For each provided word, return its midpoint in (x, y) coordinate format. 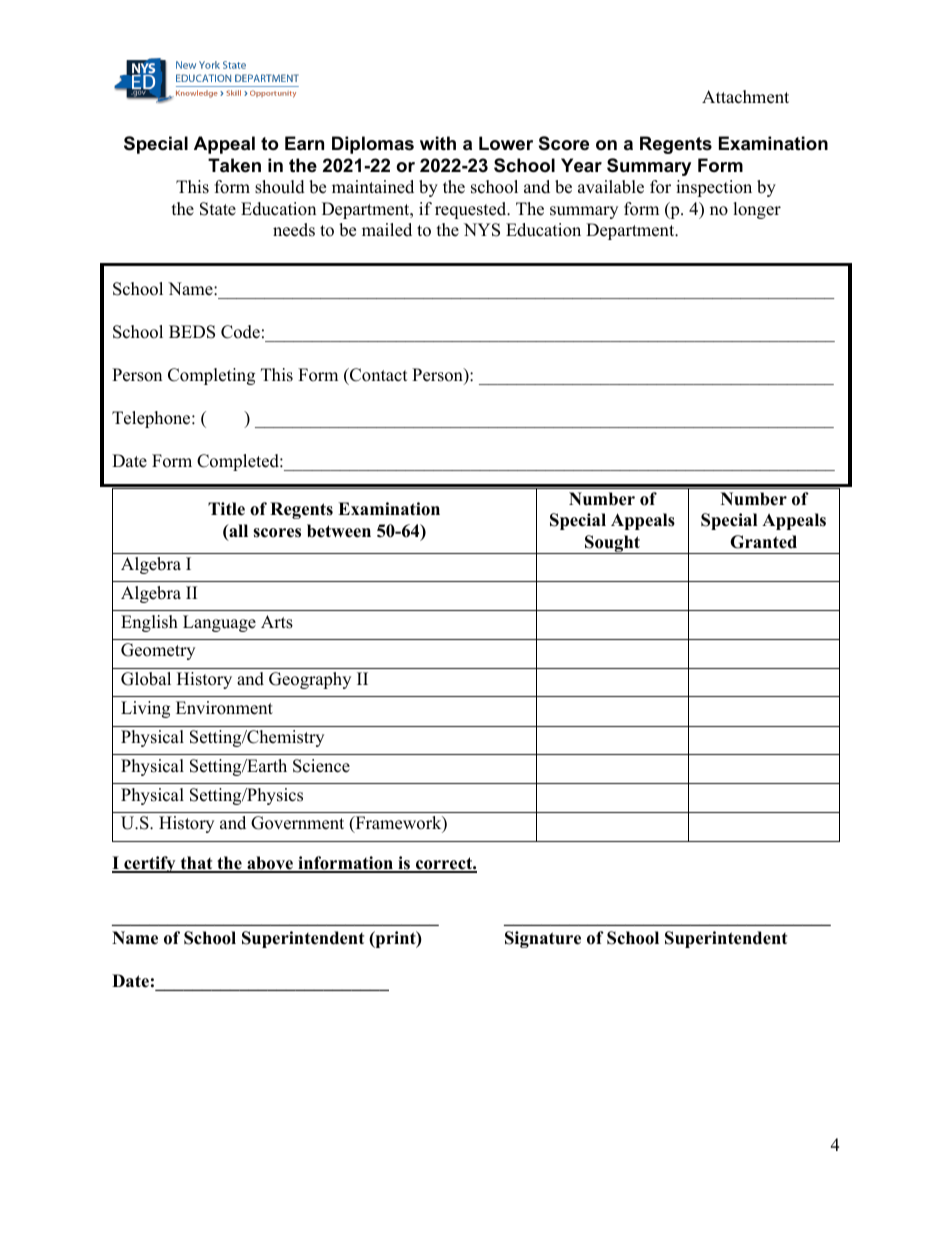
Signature (543, 939)
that (196, 864)
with (438, 143)
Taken (234, 165)
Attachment (745, 97)
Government (297, 823)
